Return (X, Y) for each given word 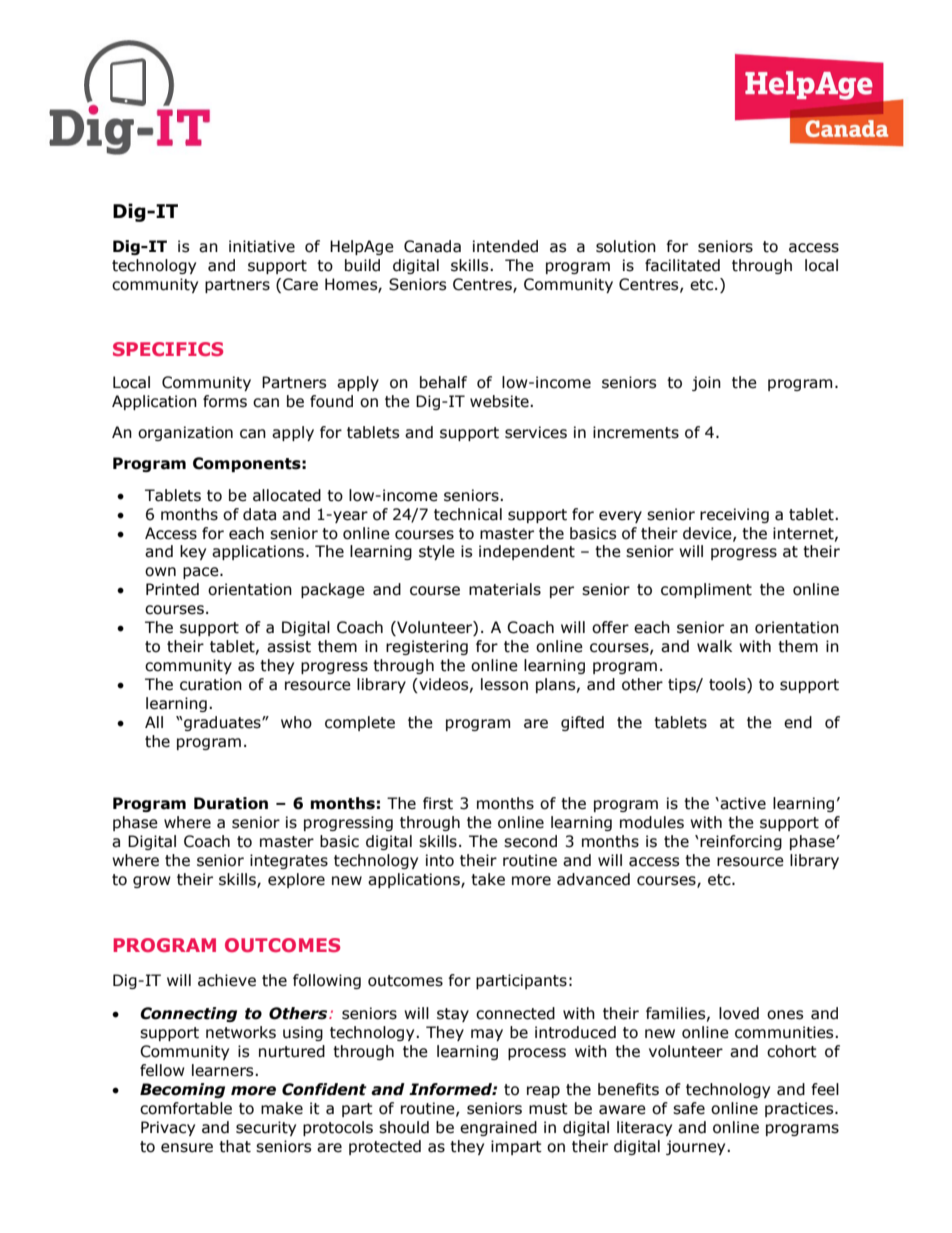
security (266, 1128)
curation (211, 684)
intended (505, 246)
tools (728, 685)
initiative (262, 246)
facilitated (682, 265)
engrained (498, 1128)
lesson (504, 684)
